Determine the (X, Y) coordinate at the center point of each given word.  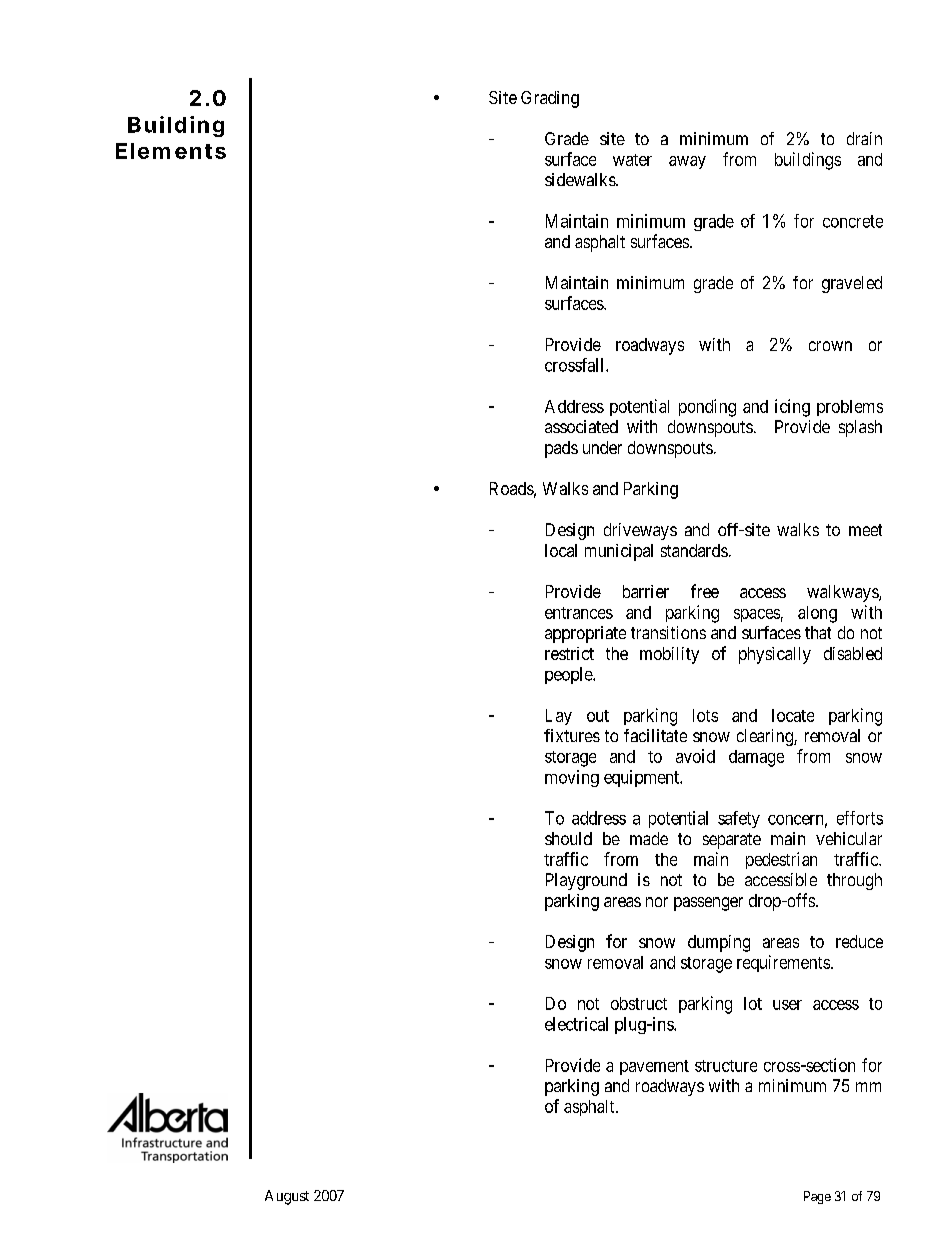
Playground (586, 881)
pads (561, 449)
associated (581, 426)
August (287, 1197)
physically (775, 655)
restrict (569, 653)
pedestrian (781, 860)
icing (792, 408)
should (568, 838)
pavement (654, 1067)
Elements (171, 151)
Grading (550, 99)
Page (817, 1197)
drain (864, 138)
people (569, 675)
